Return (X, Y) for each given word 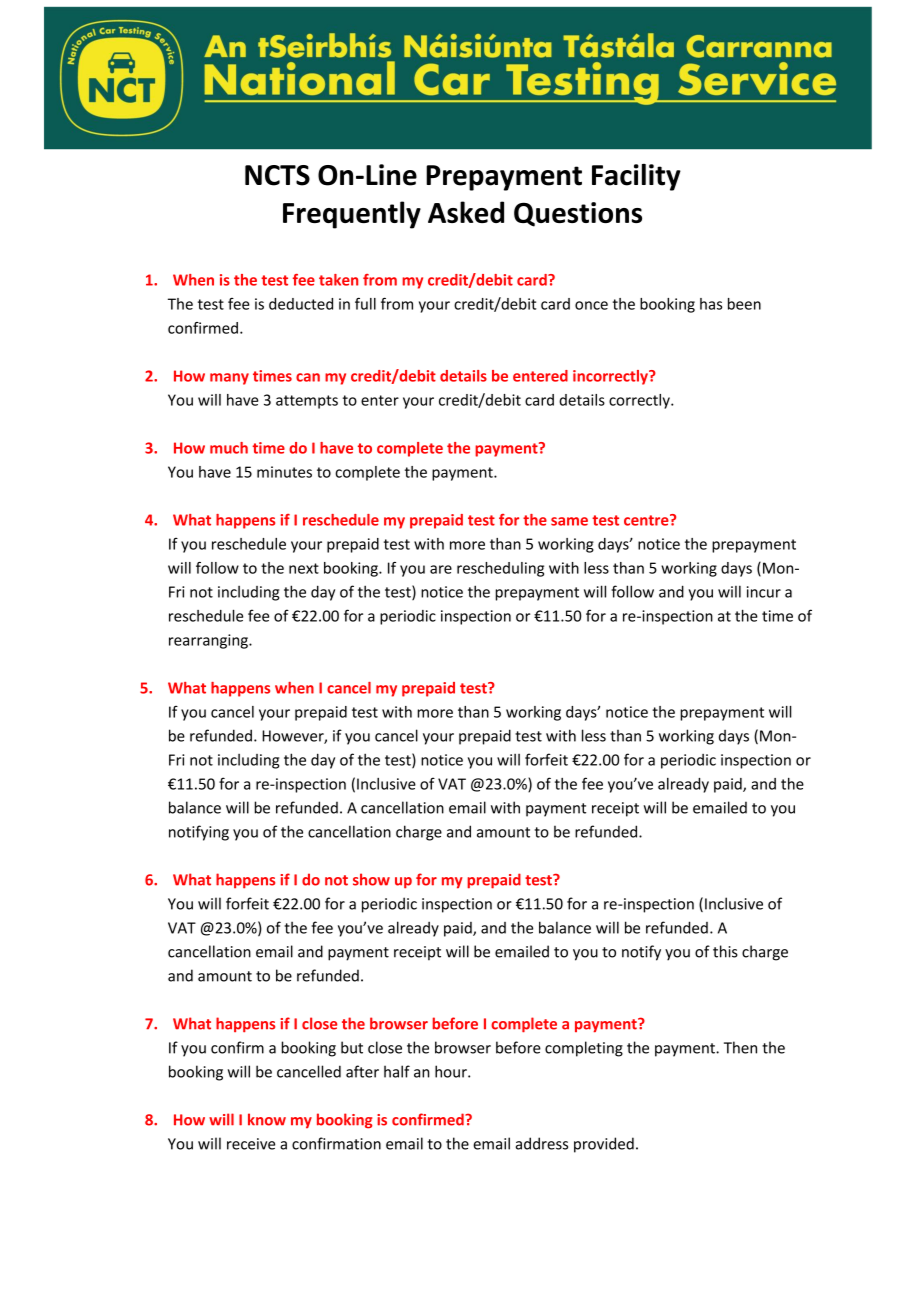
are (441, 569)
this (725, 951)
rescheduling (500, 569)
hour (452, 1071)
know (267, 1119)
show (371, 879)
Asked (466, 212)
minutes (284, 472)
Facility (636, 177)
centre (647, 520)
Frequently (352, 215)
